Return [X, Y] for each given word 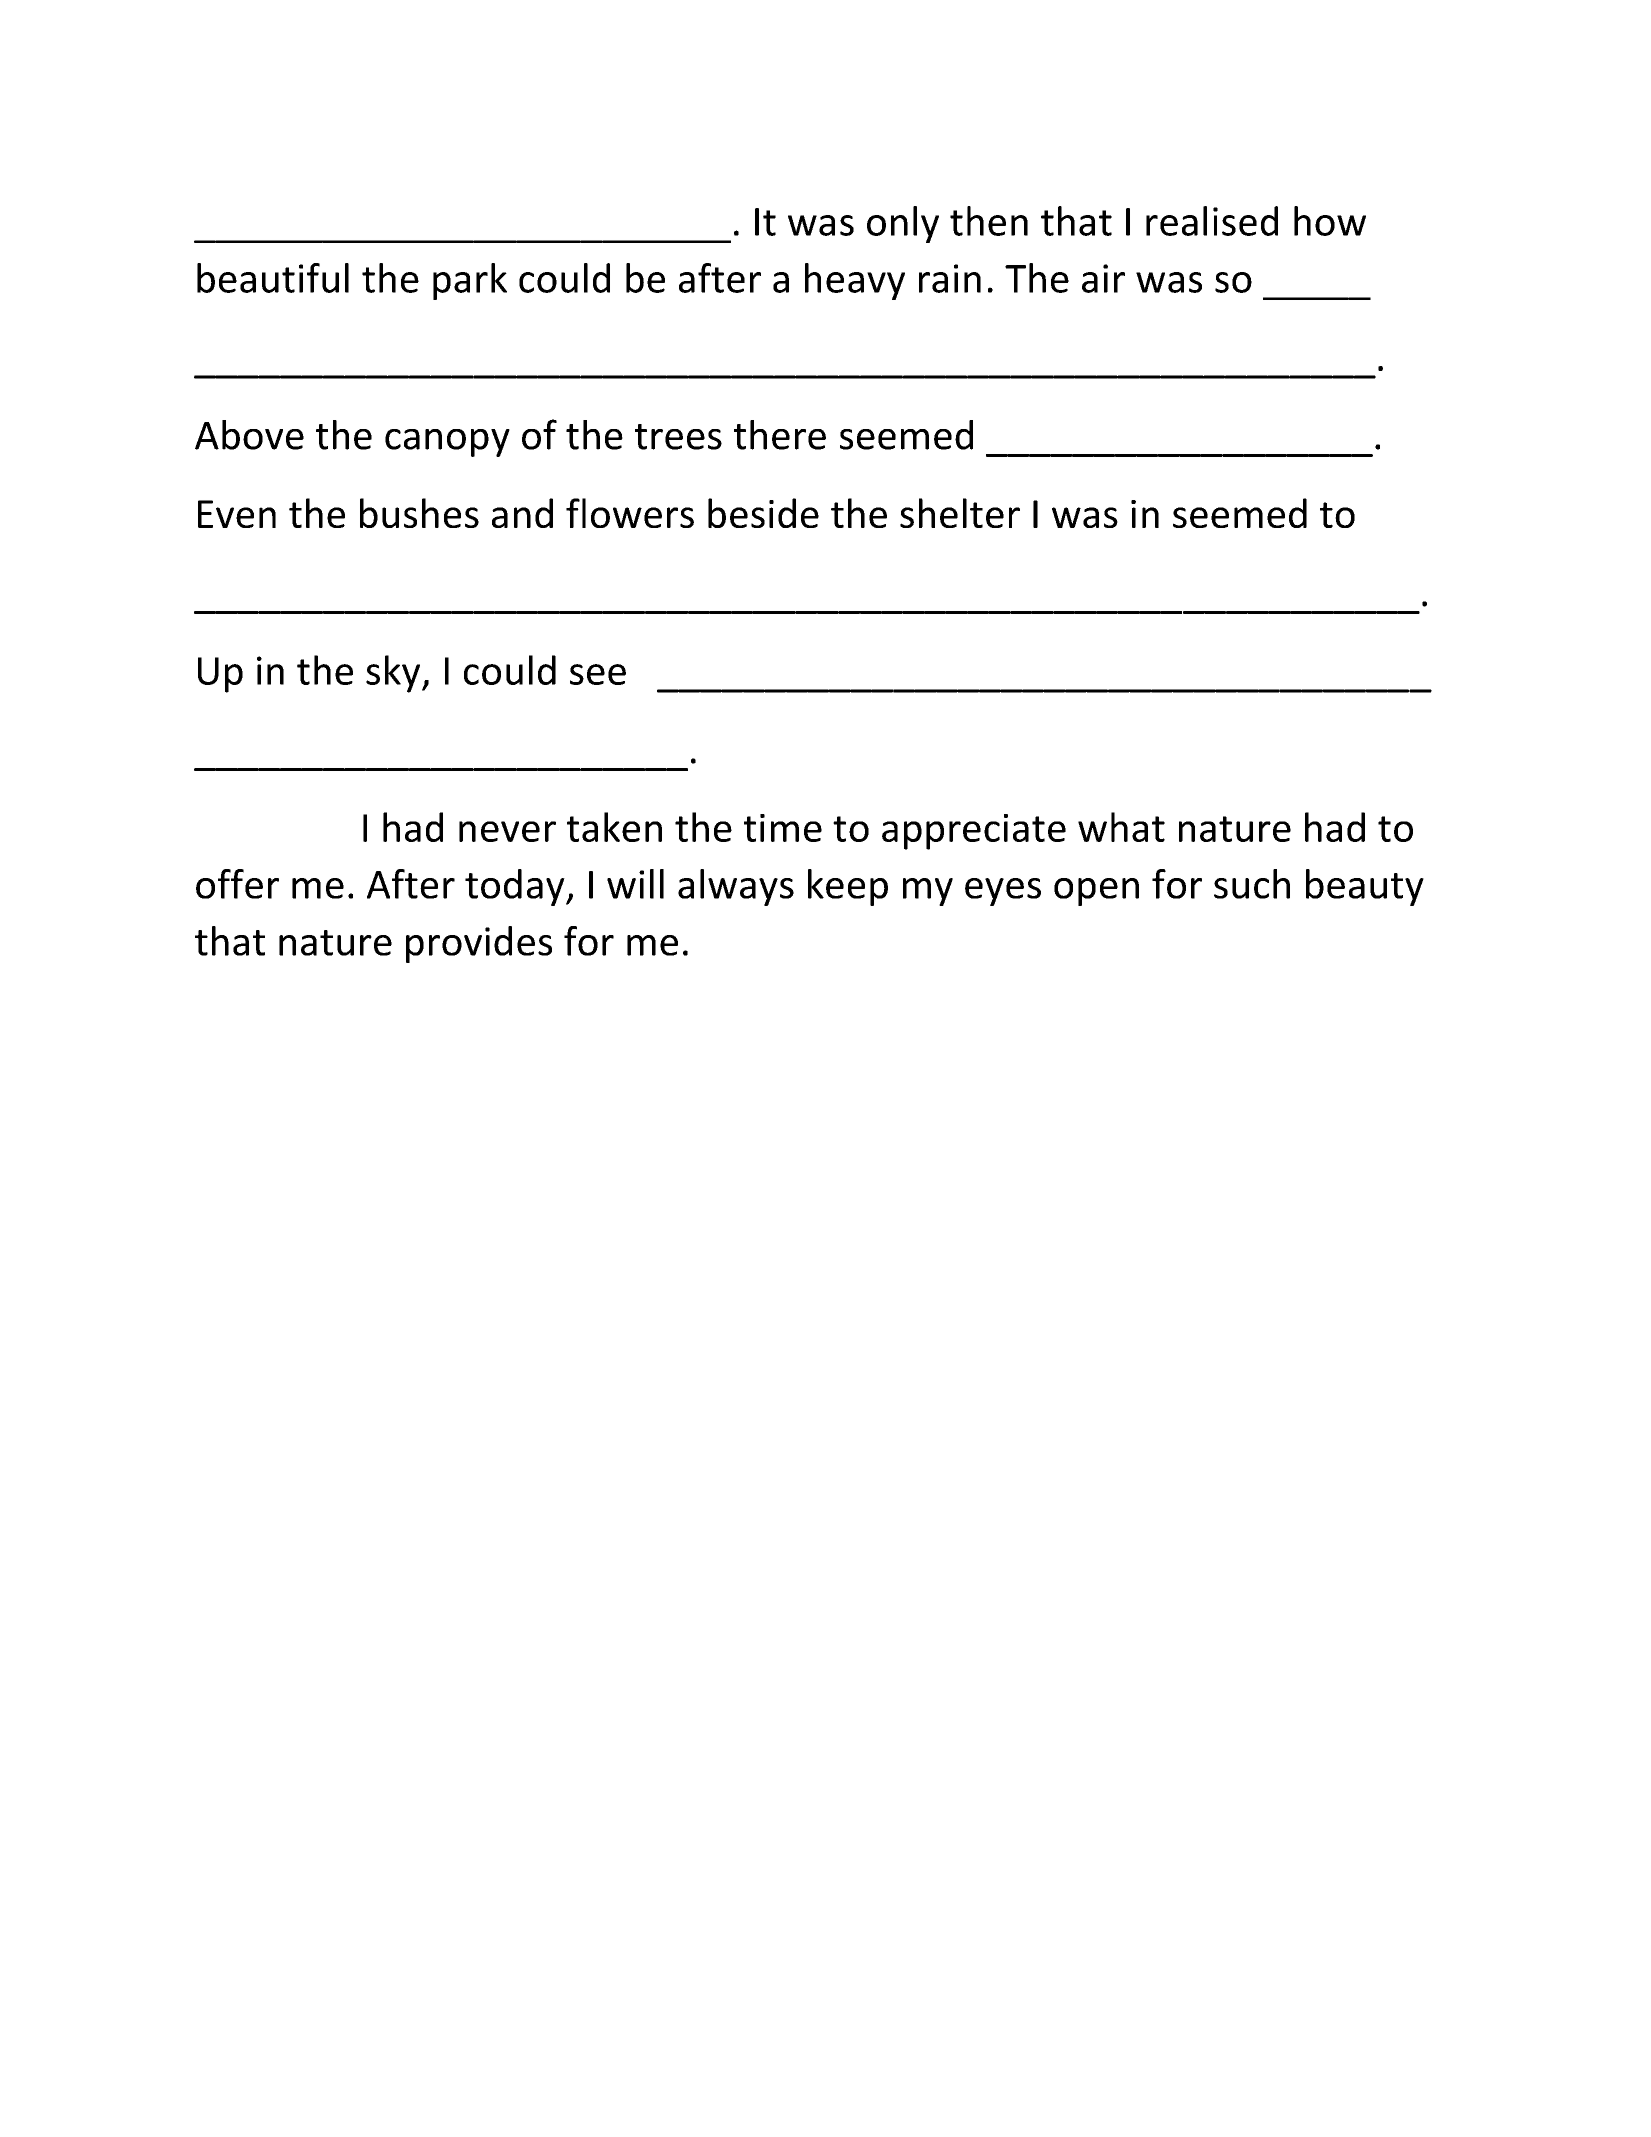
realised [1212, 221]
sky [394, 674]
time [783, 828]
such [1252, 884]
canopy [447, 443]
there [780, 435]
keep [848, 887]
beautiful [273, 278]
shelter [960, 513]
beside [763, 513]
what [1121, 827]
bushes [419, 513]
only [903, 224]
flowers [630, 513]
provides [479, 944]
